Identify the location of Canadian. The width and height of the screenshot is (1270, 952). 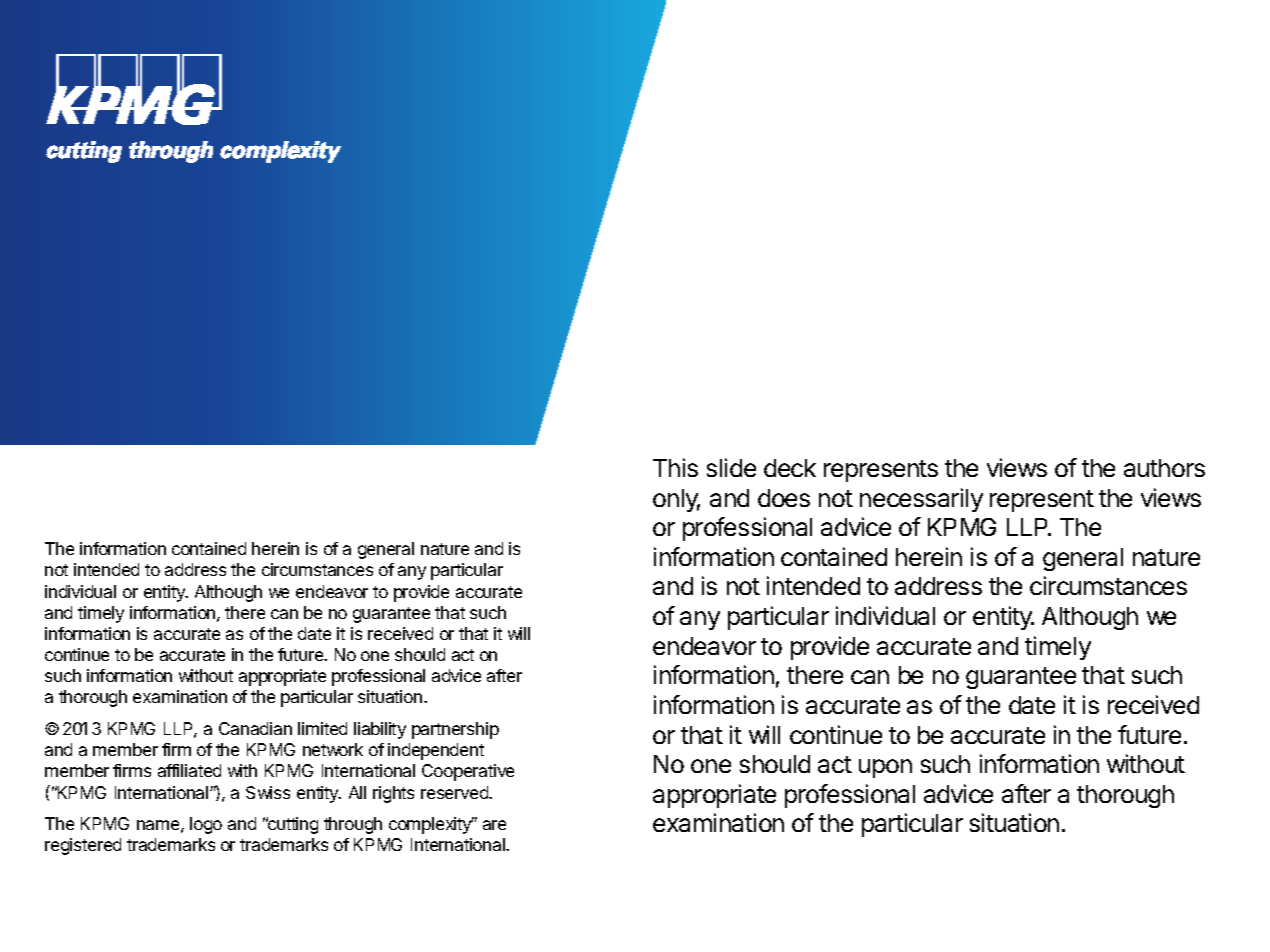
(255, 728).
